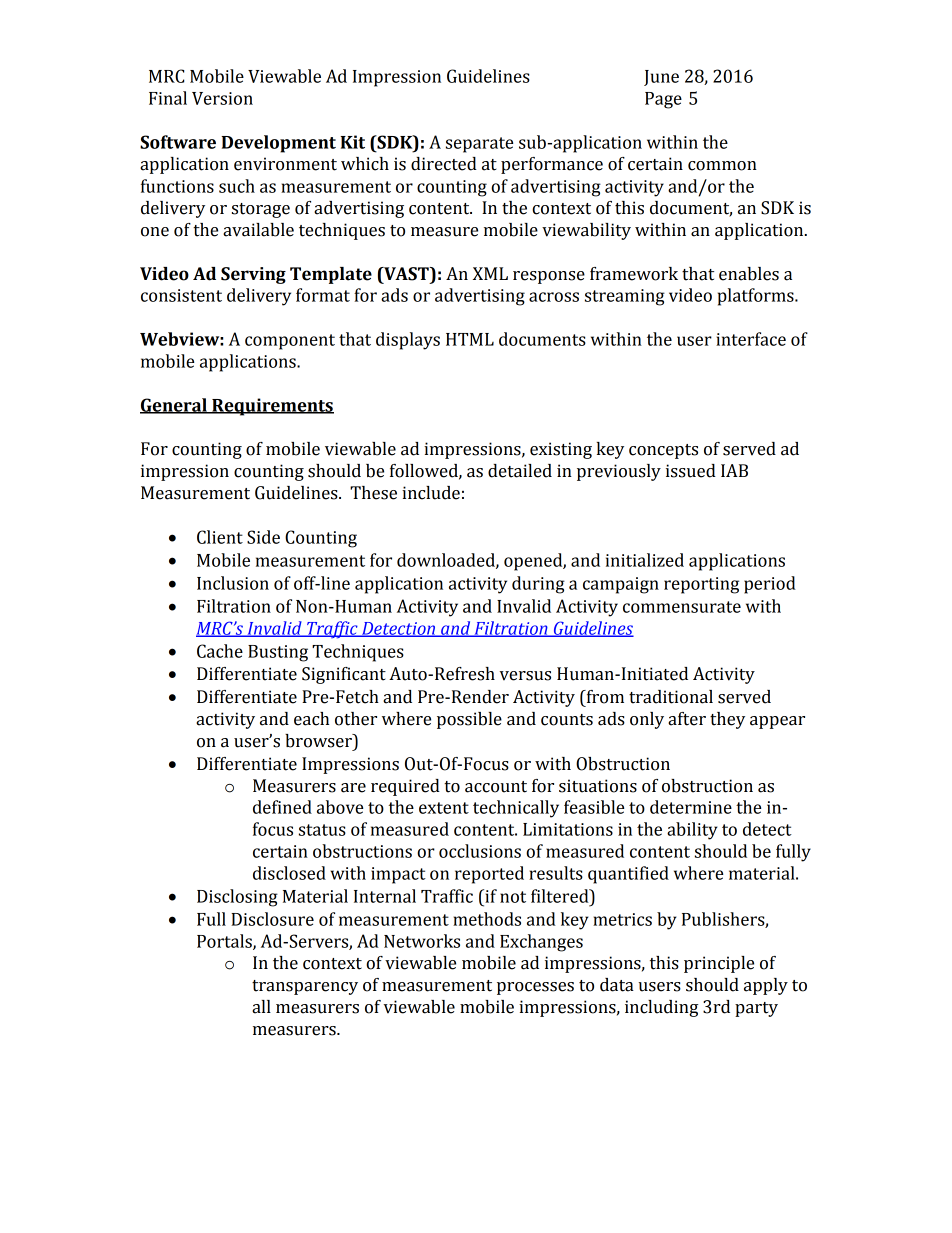 The width and height of the screenshot is (952, 1233). Describe the element at coordinates (719, 964) in the screenshot. I see `principle` at that location.
